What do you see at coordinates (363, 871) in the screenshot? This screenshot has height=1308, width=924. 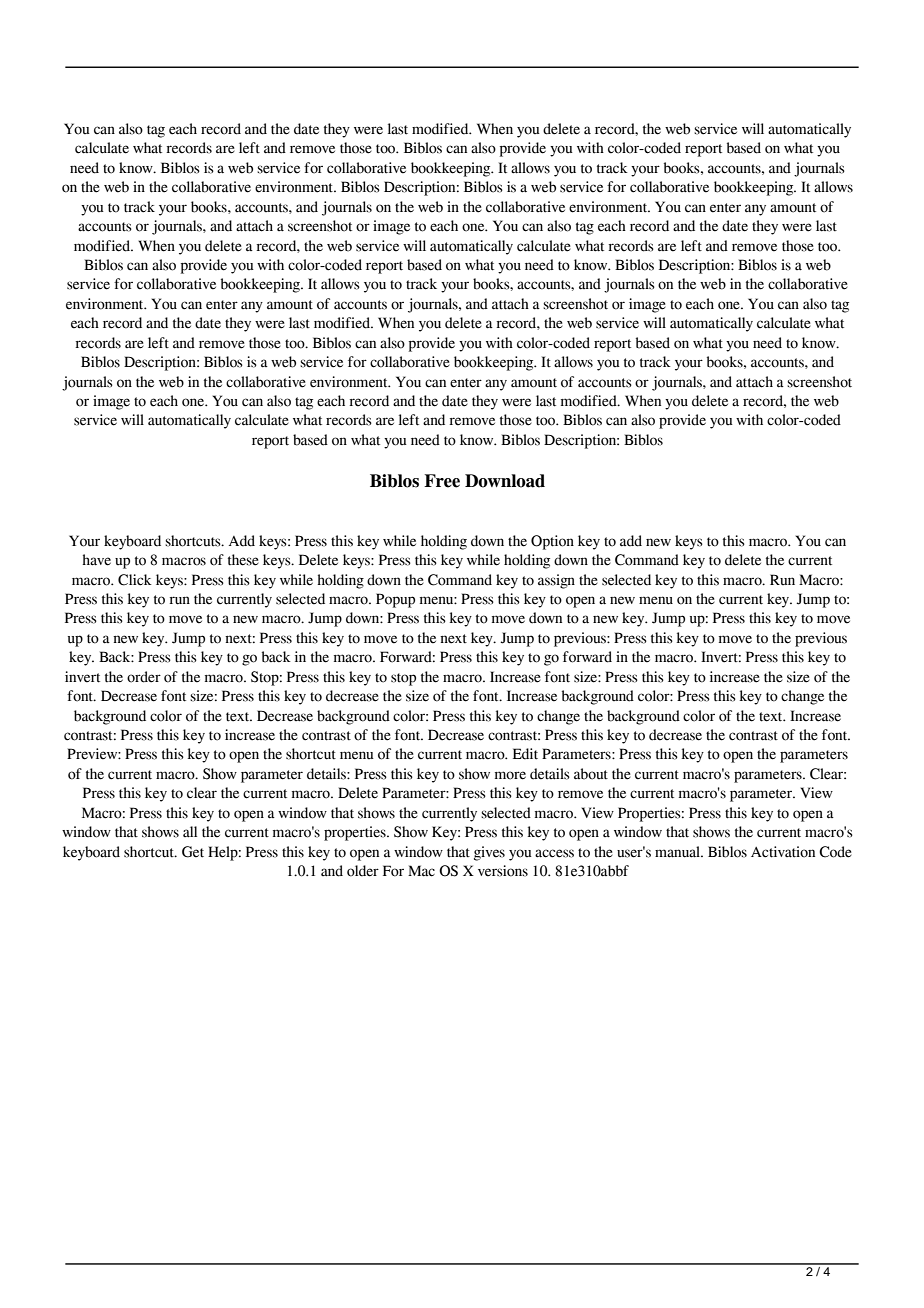 I see `older` at bounding box center [363, 871].
